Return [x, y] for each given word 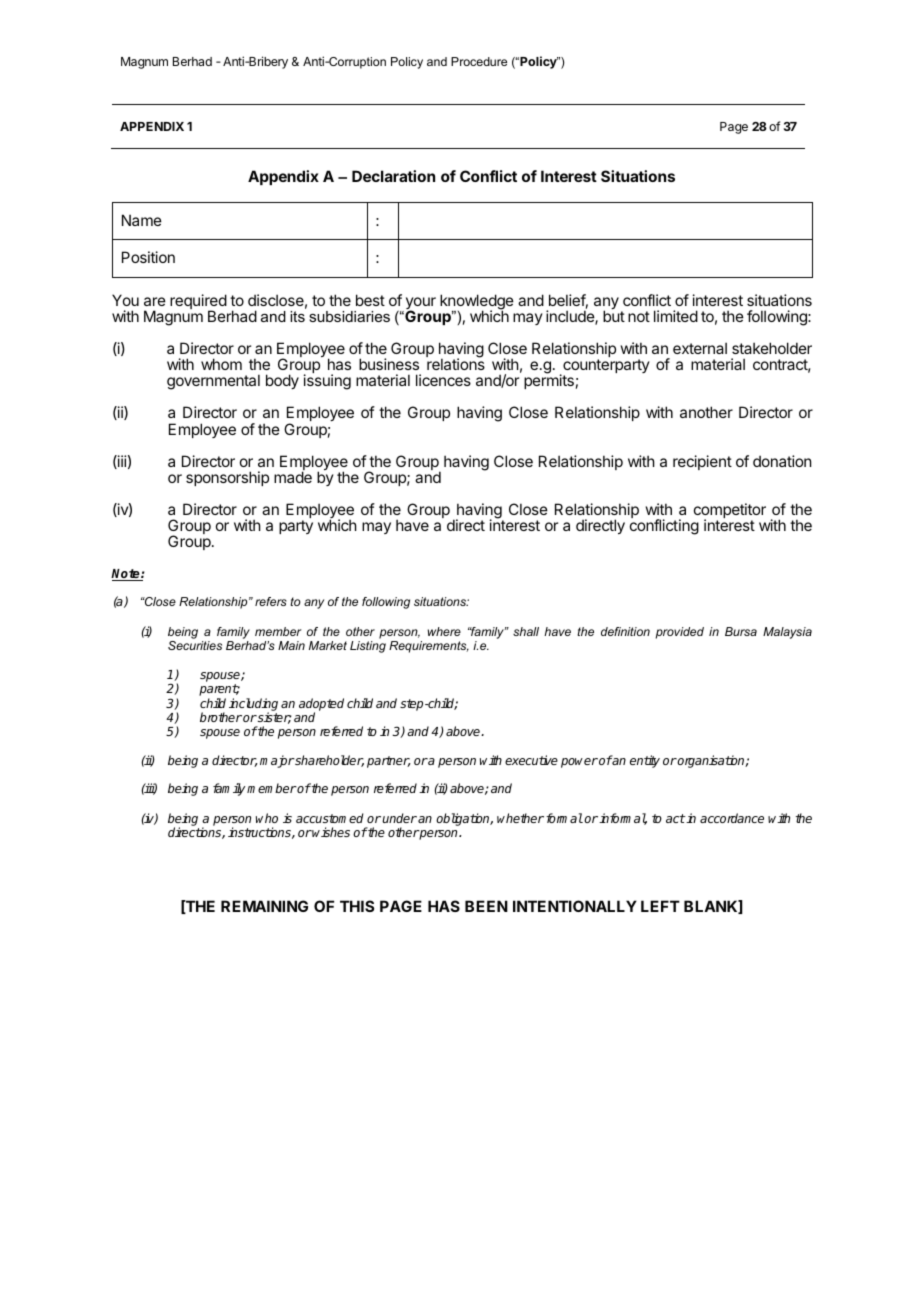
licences [443, 380]
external [700, 348]
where [444, 631]
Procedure [479, 61]
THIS [357, 906]
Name [142, 220]
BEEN [486, 906]
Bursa [741, 631]
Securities [195, 645]
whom [221, 364]
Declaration [393, 176]
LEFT [660, 906]
